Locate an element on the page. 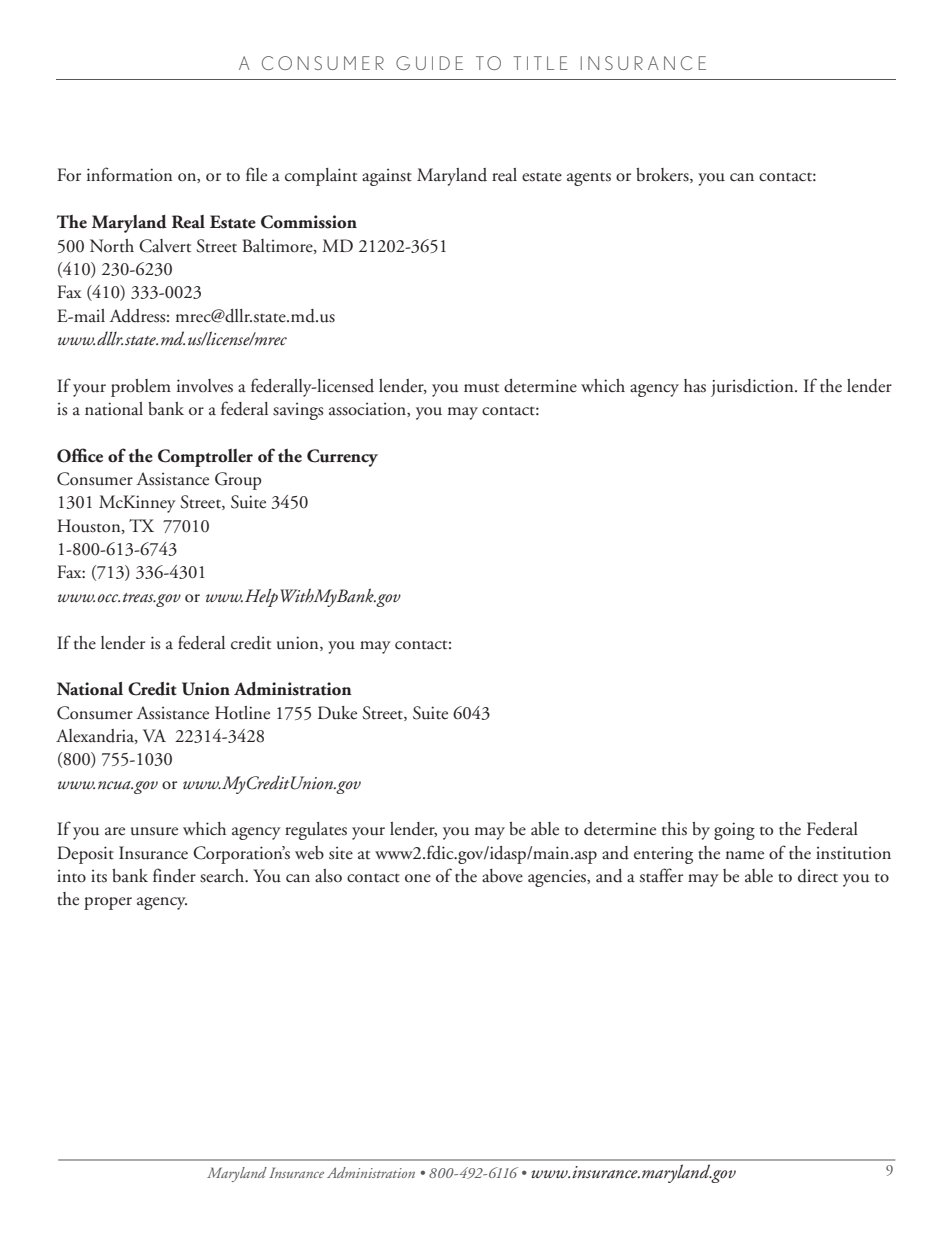 Image resolution: width=952 pixels, height=1233 pixels. jurisdiction is located at coordinates (753, 388).
